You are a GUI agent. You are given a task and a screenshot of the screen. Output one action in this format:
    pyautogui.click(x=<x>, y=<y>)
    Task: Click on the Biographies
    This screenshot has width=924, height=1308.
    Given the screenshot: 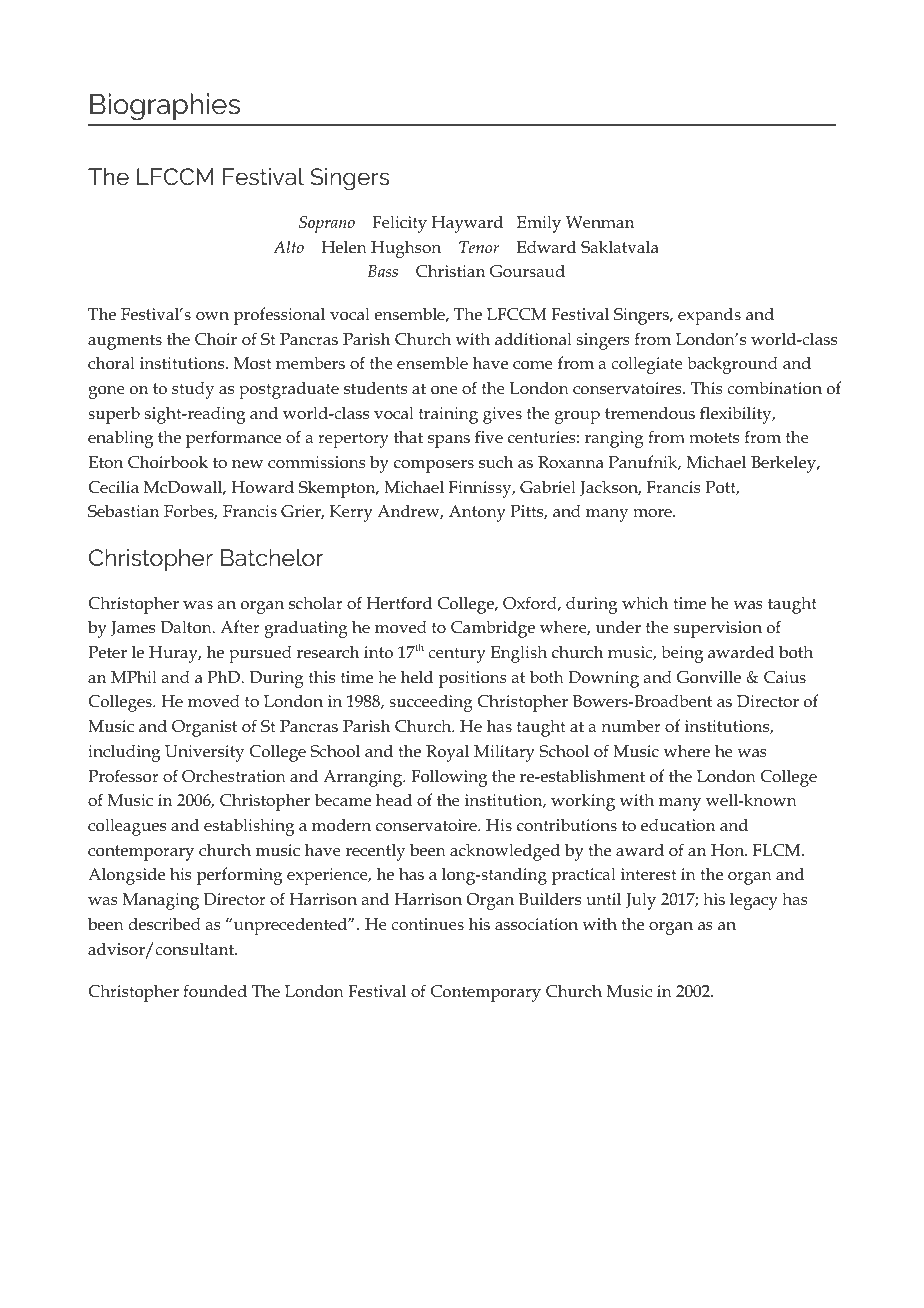 What is the action you would take?
    pyautogui.click(x=165, y=107)
